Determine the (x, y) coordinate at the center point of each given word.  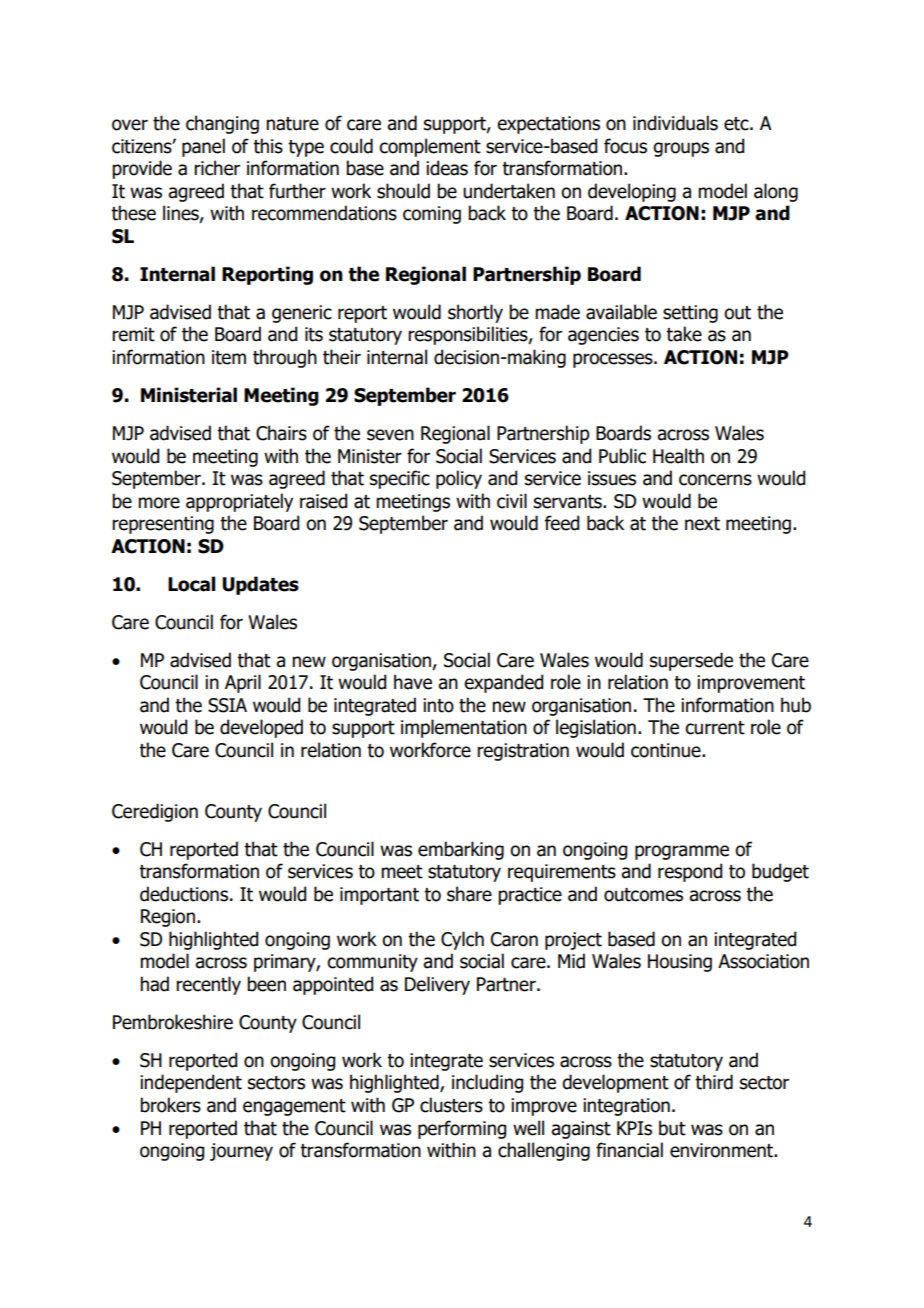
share (469, 894)
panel (203, 147)
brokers (170, 1105)
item (229, 357)
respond (690, 872)
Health (678, 456)
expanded (503, 683)
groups (681, 149)
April (243, 683)
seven (390, 435)
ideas (447, 168)
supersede (691, 661)
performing (462, 1129)
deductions (184, 894)
